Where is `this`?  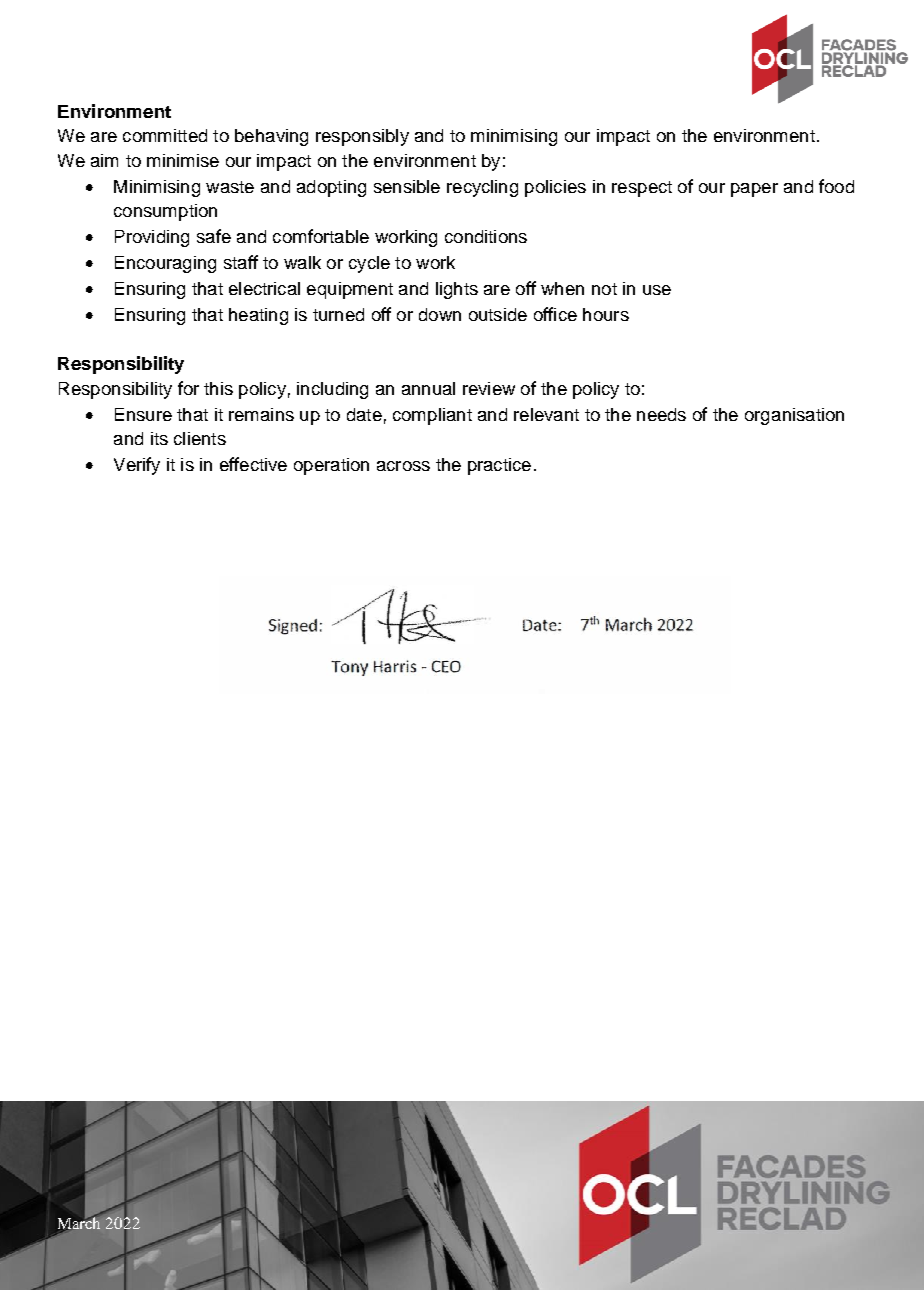
this is located at coordinates (218, 388).
